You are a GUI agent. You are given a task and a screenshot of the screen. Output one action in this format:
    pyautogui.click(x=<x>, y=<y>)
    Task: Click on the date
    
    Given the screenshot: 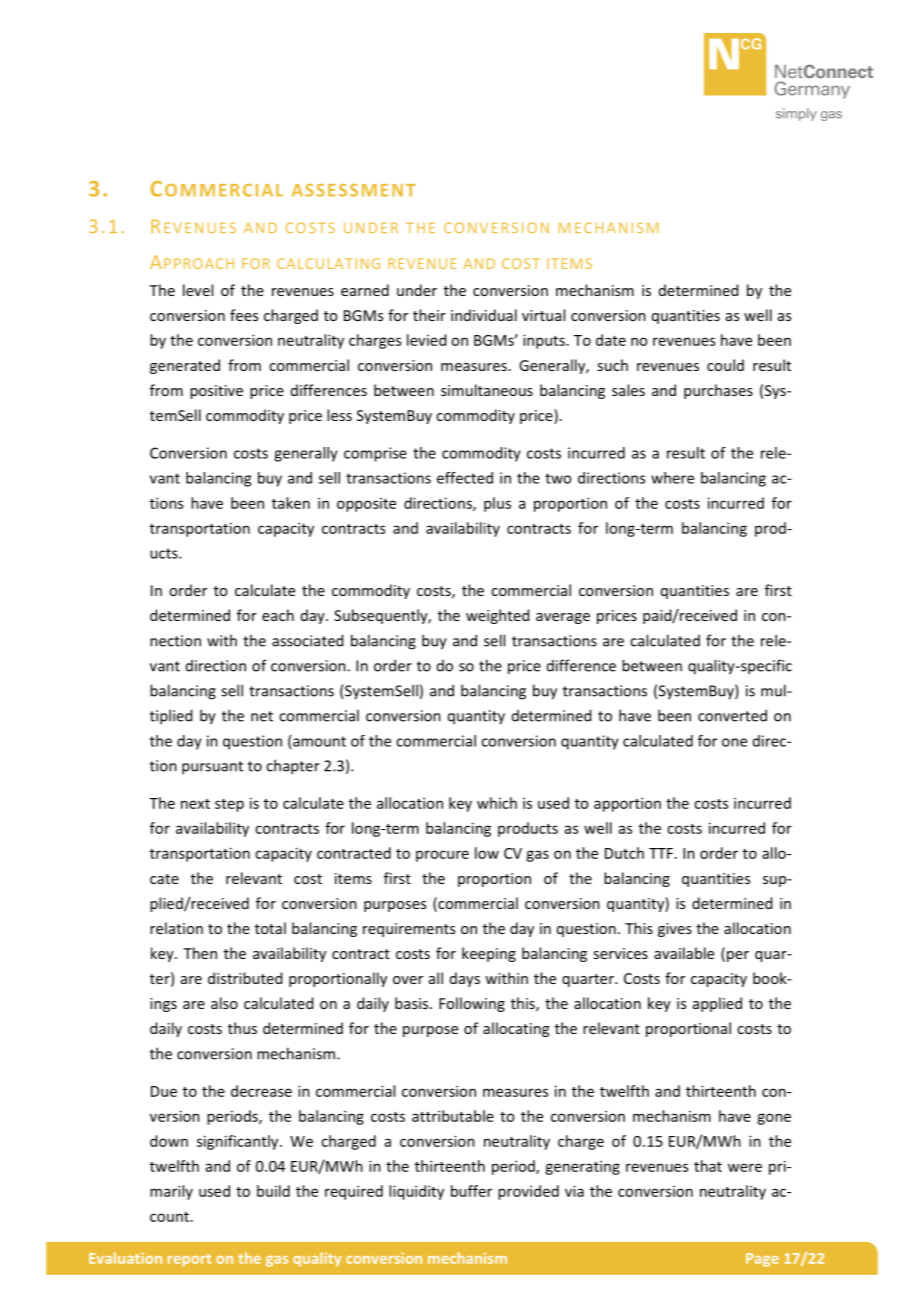 What is the action you would take?
    pyautogui.click(x=611, y=340)
